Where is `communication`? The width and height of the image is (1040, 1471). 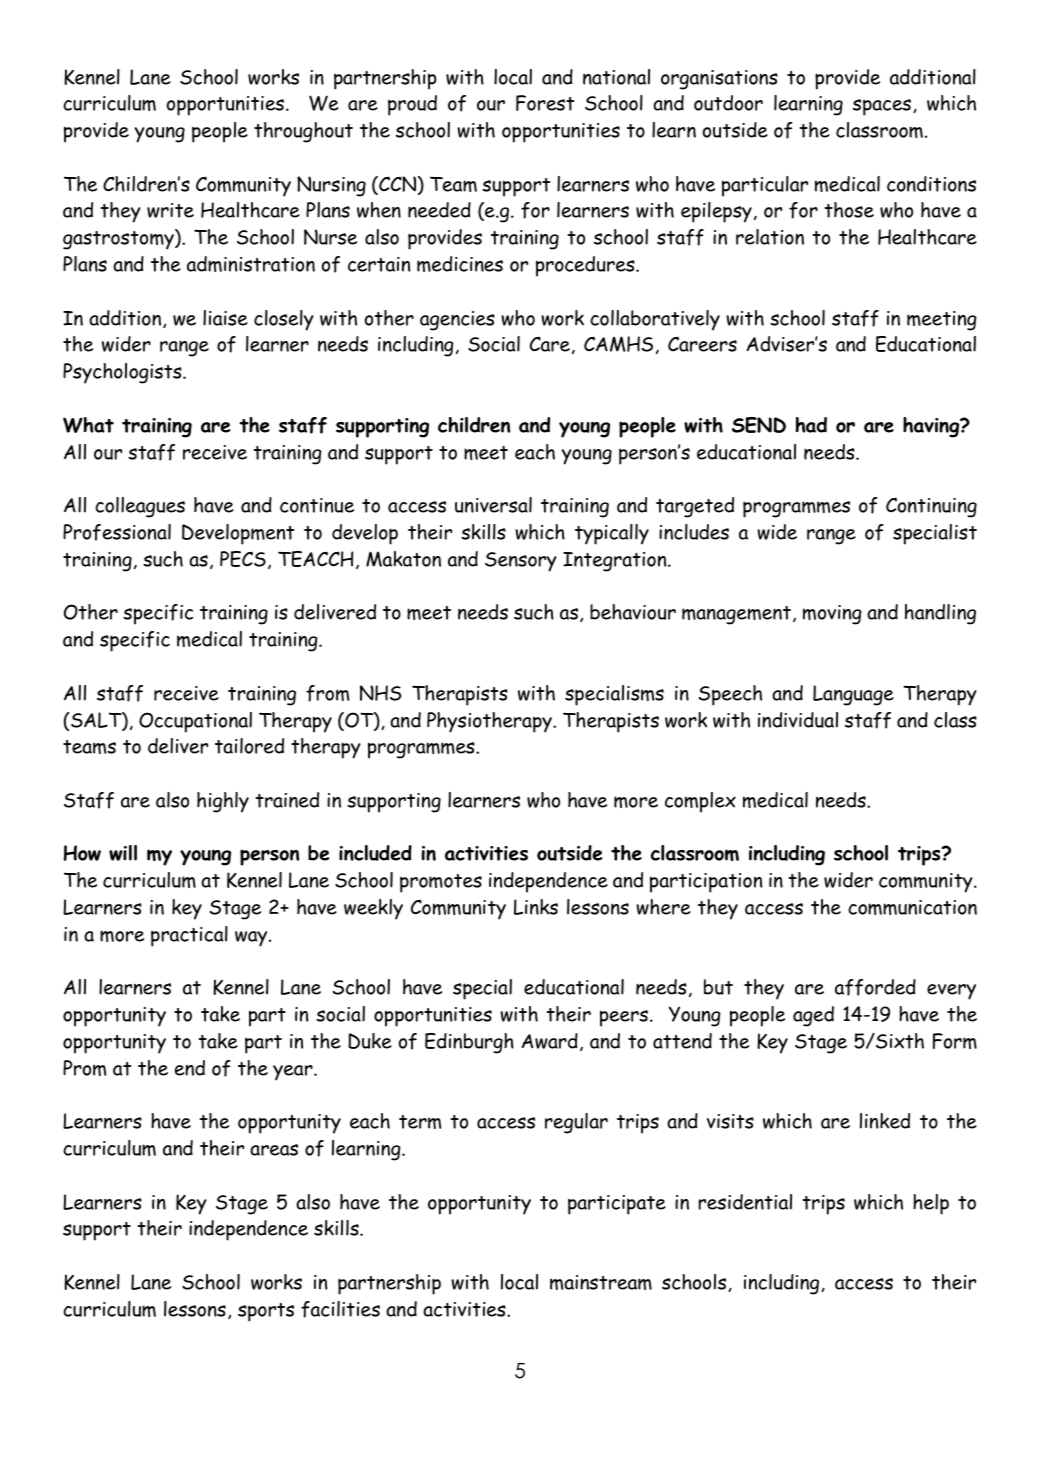 communication is located at coordinates (912, 907).
